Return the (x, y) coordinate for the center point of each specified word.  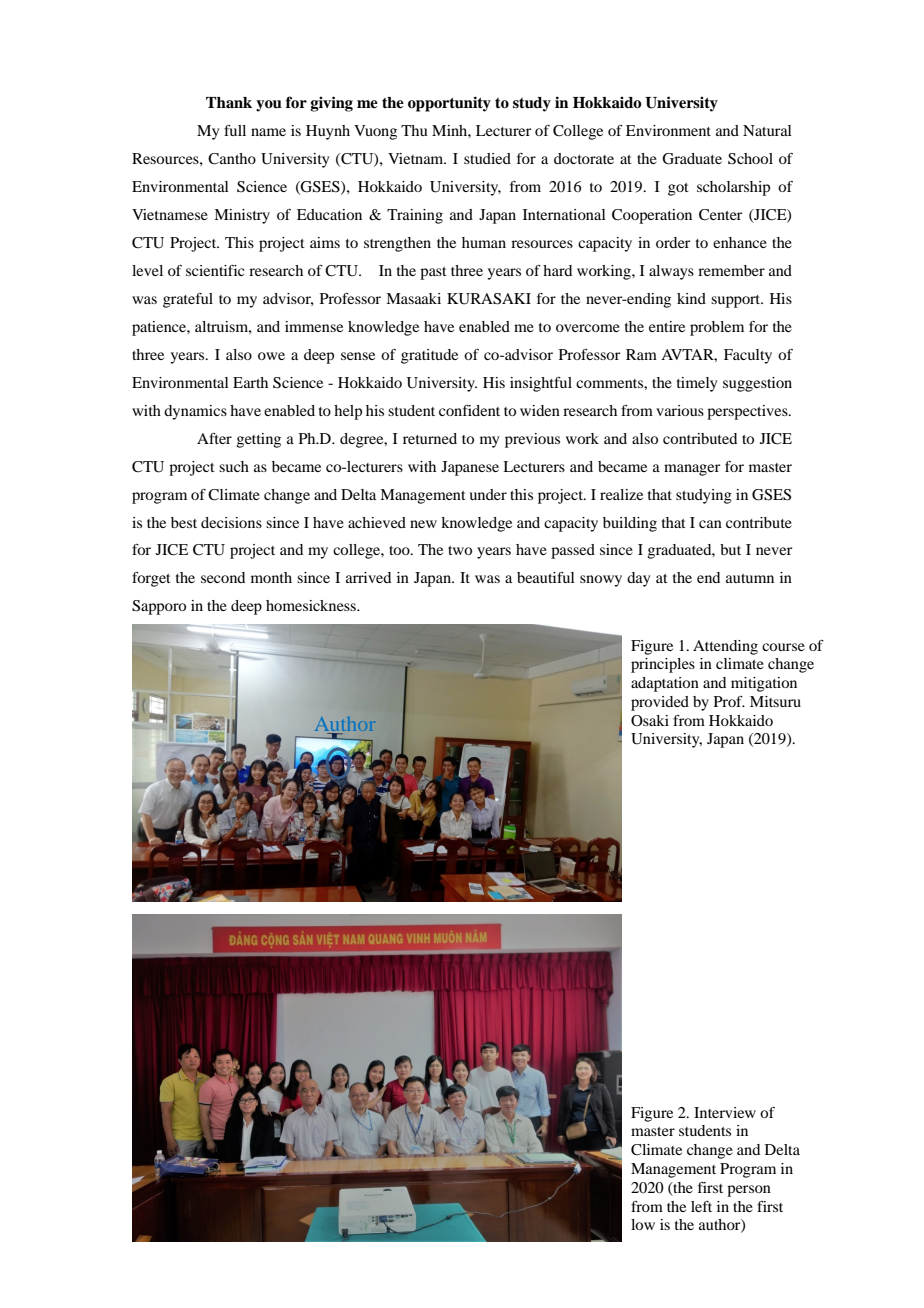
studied (487, 158)
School (750, 159)
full (235, 130)
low (643, 1224)
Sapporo (159, 607)
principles (663, 665)
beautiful (546, 577)
